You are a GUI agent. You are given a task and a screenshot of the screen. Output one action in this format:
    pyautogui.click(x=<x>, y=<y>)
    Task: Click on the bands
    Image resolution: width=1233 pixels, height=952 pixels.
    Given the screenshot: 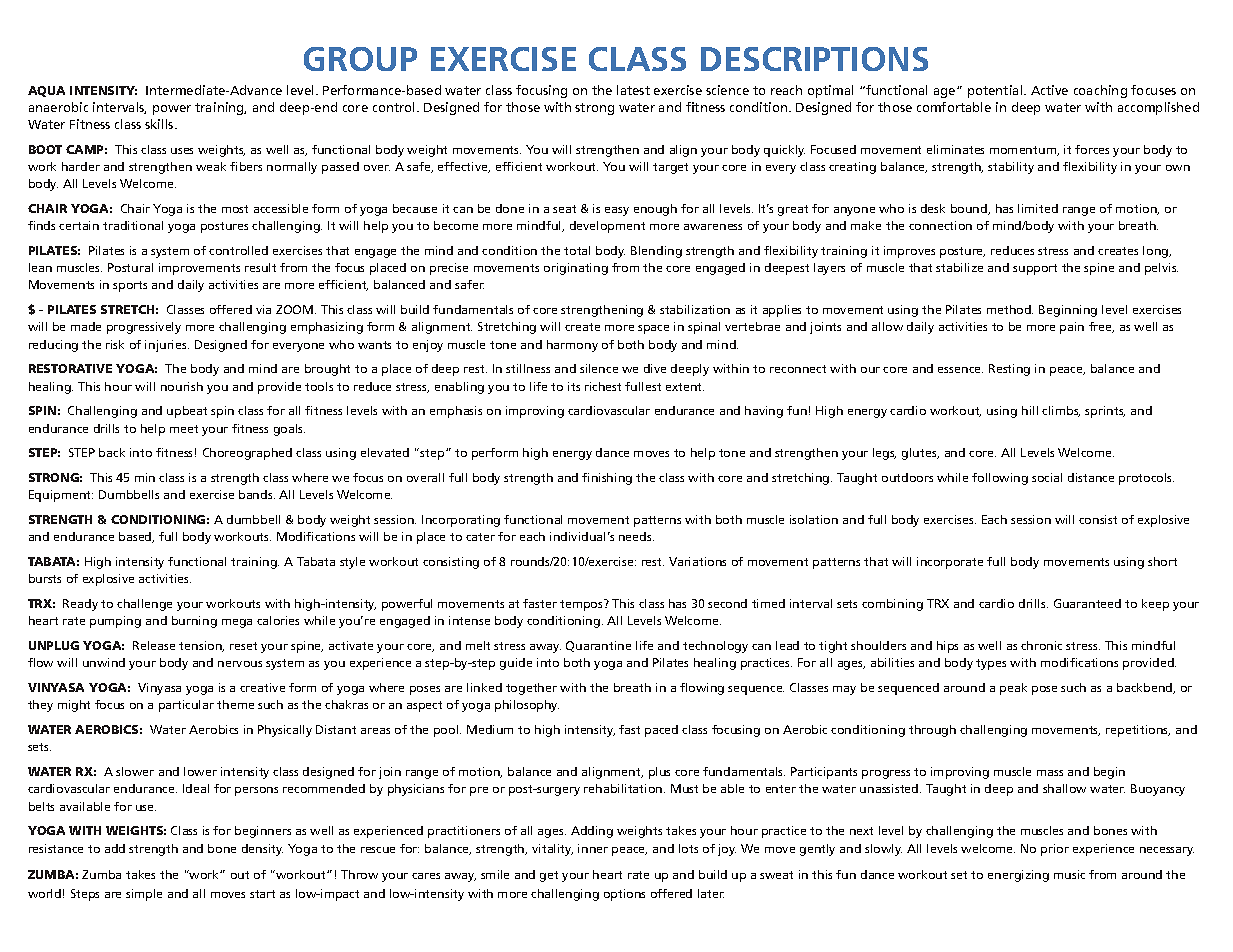 What is the action you would take?
    pyautogui.click(x=257, y=494)
